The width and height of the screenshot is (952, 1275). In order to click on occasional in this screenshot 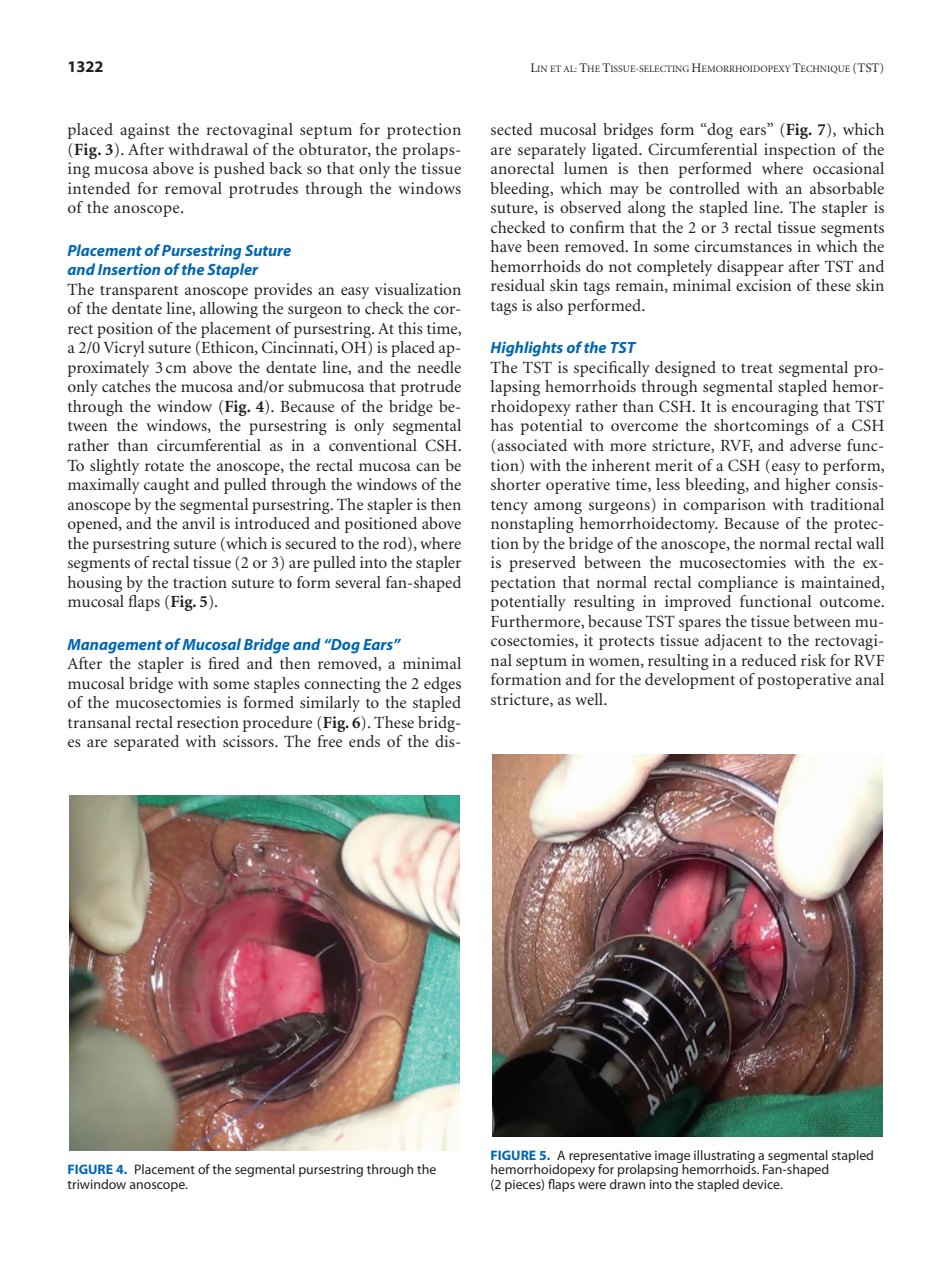, I will do `click(848, 168)`.
